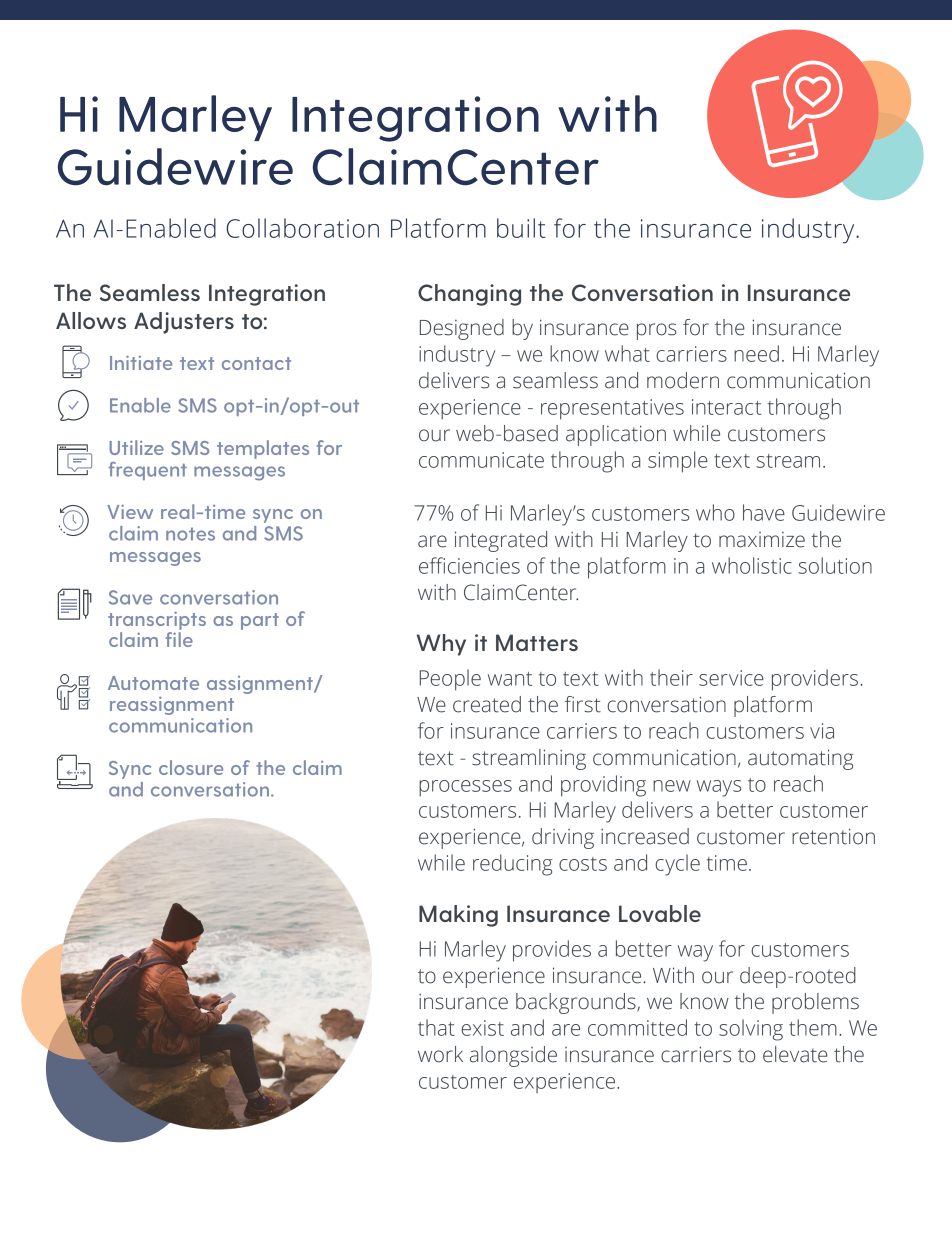 This screenshot has height=1233, width=952. I want to click on Adjusters, so click(184, 323).
